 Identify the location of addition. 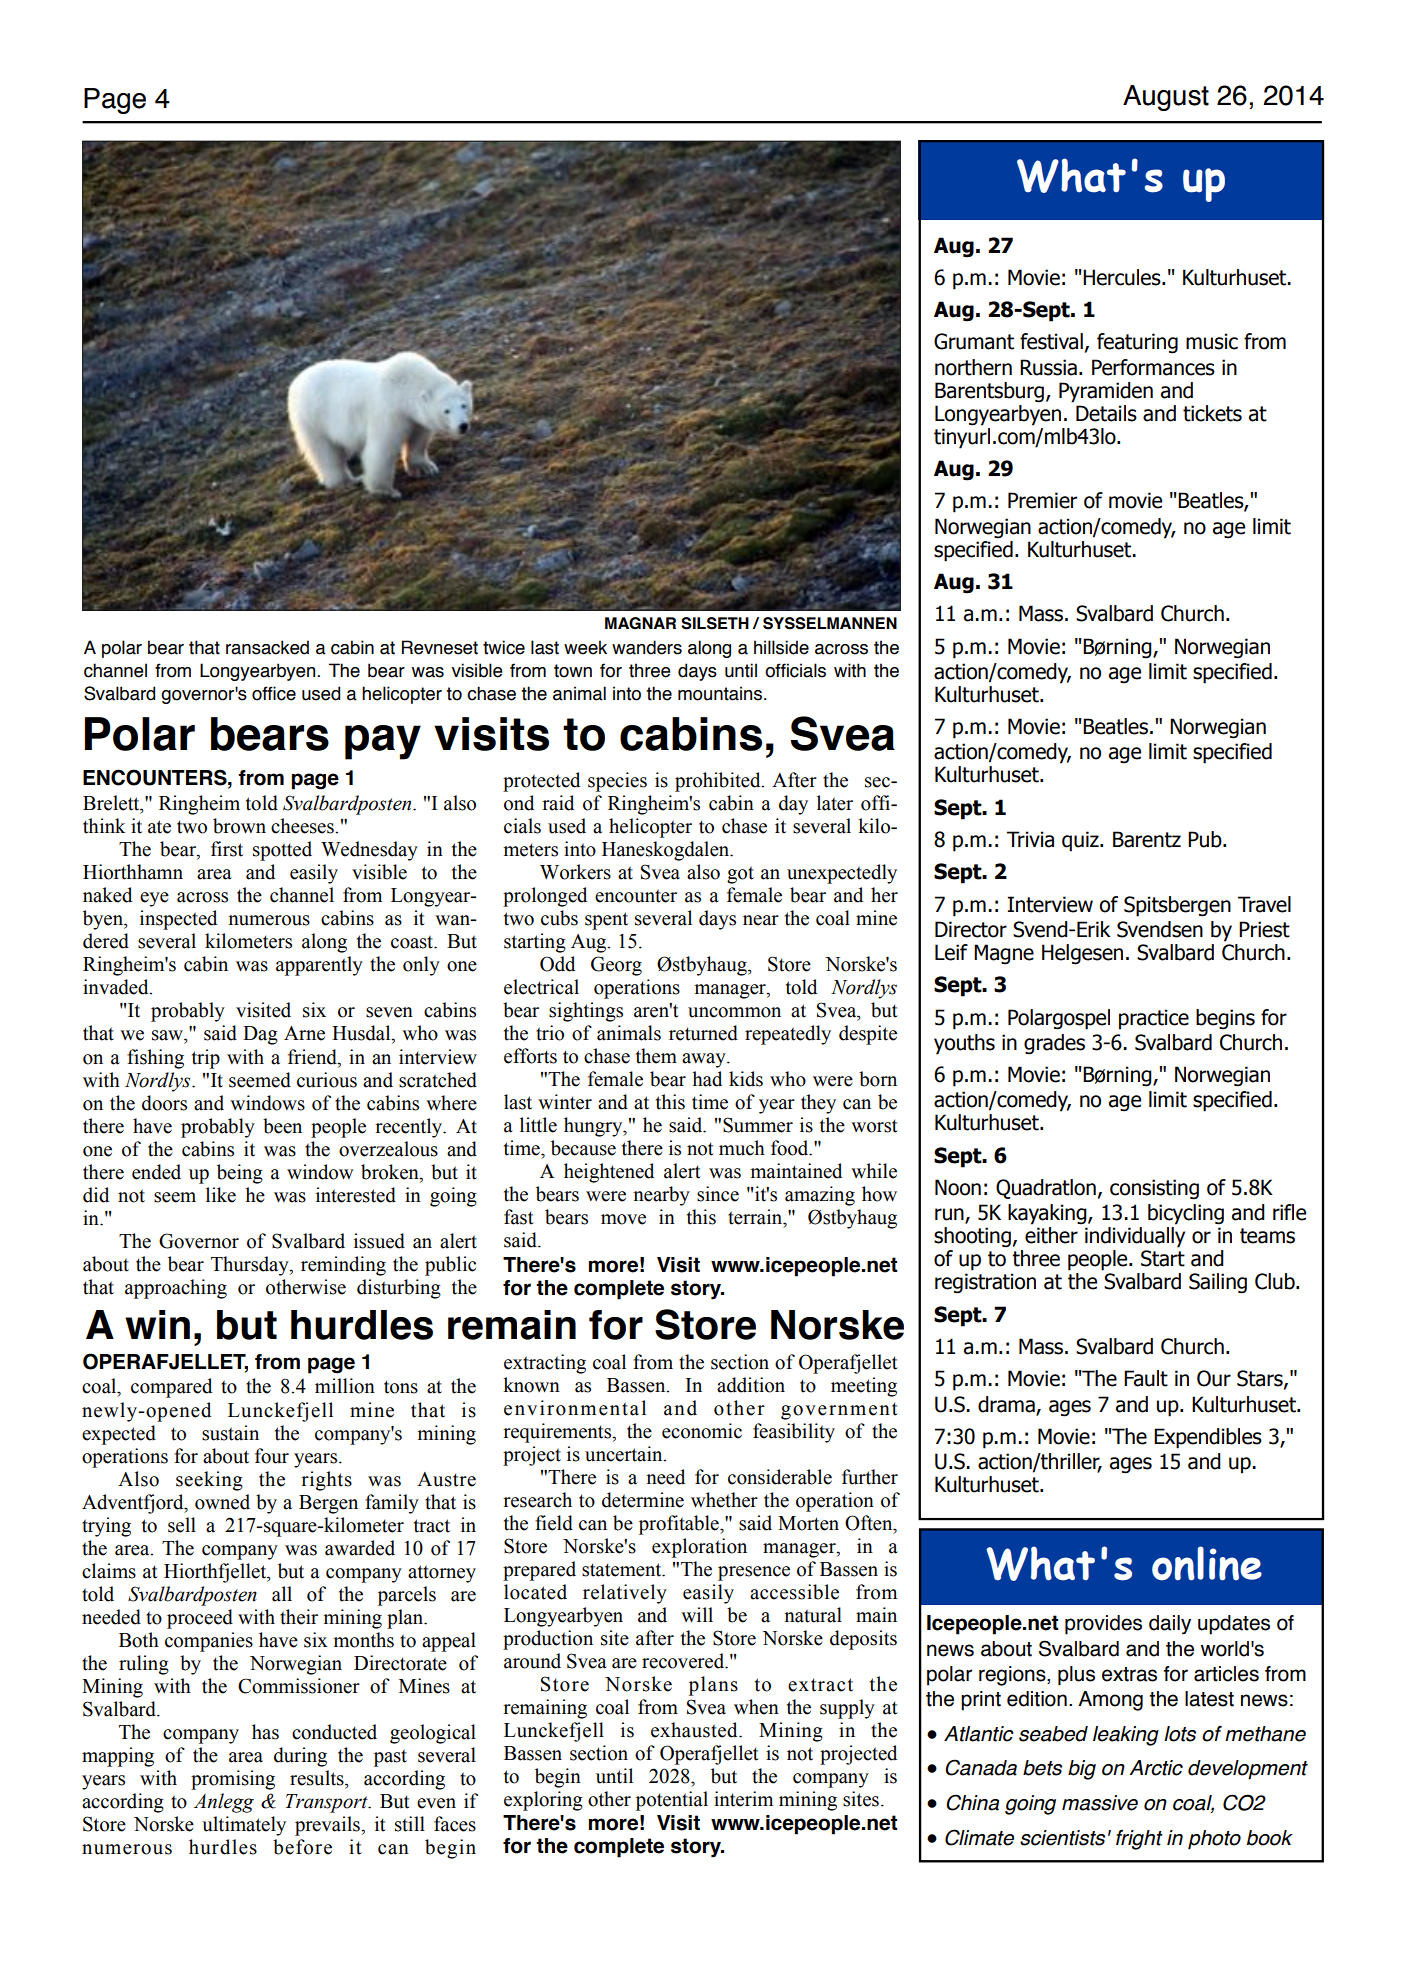
(751, 1385).
